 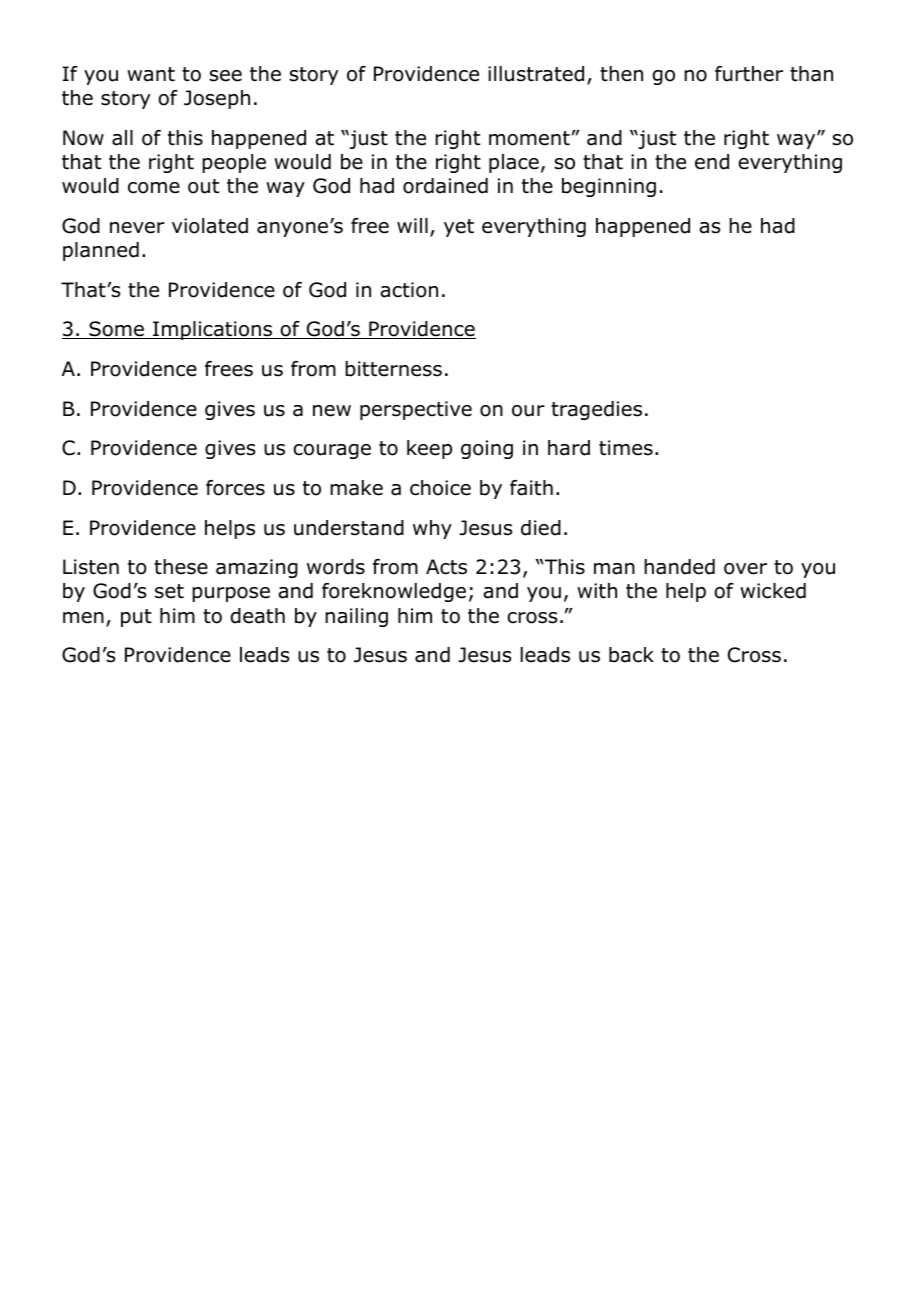 What do you see at coordinates (217, 99) in the page?
I see `Joseph` at bounding box center [217, 99].
